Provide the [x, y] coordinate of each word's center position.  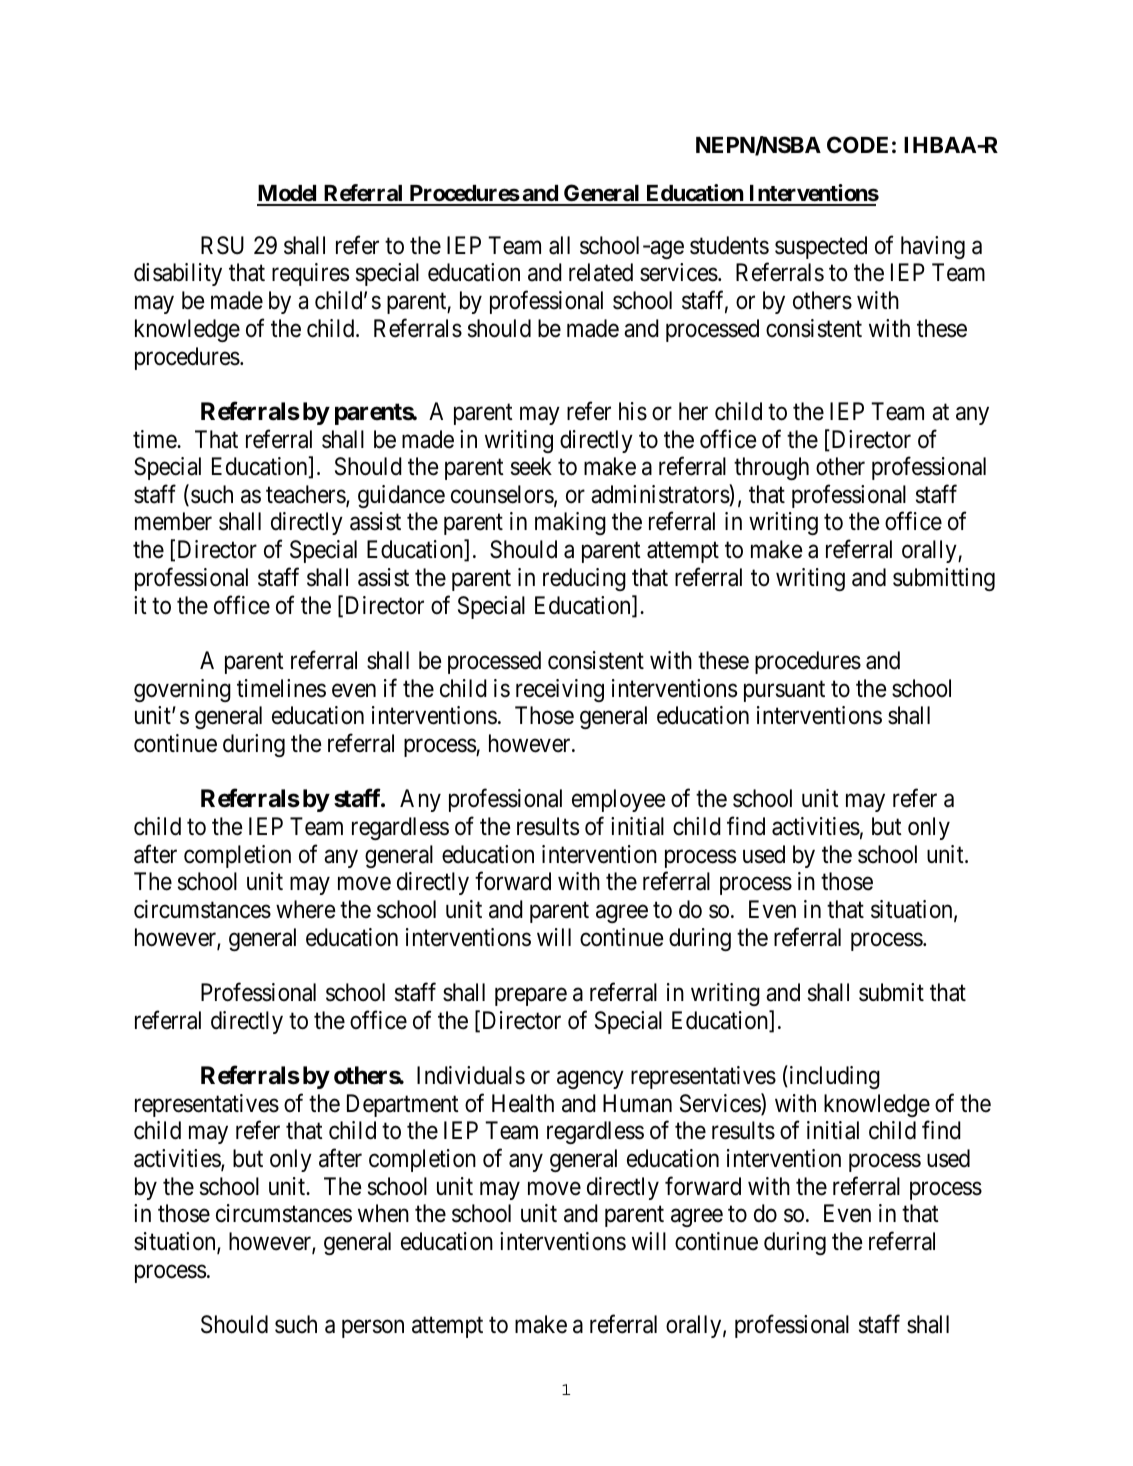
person [373, 1329]
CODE [857, 144]
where [305, 909]
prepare [531, 997]
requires [310, 274]
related [601, 272]
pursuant [784, 691]
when [383, 1213]
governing [182, 690]
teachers [306, 495]
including [833, 1077]
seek [531, 466]
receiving [560, 690]
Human [637, 1103]
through [771, 468]
